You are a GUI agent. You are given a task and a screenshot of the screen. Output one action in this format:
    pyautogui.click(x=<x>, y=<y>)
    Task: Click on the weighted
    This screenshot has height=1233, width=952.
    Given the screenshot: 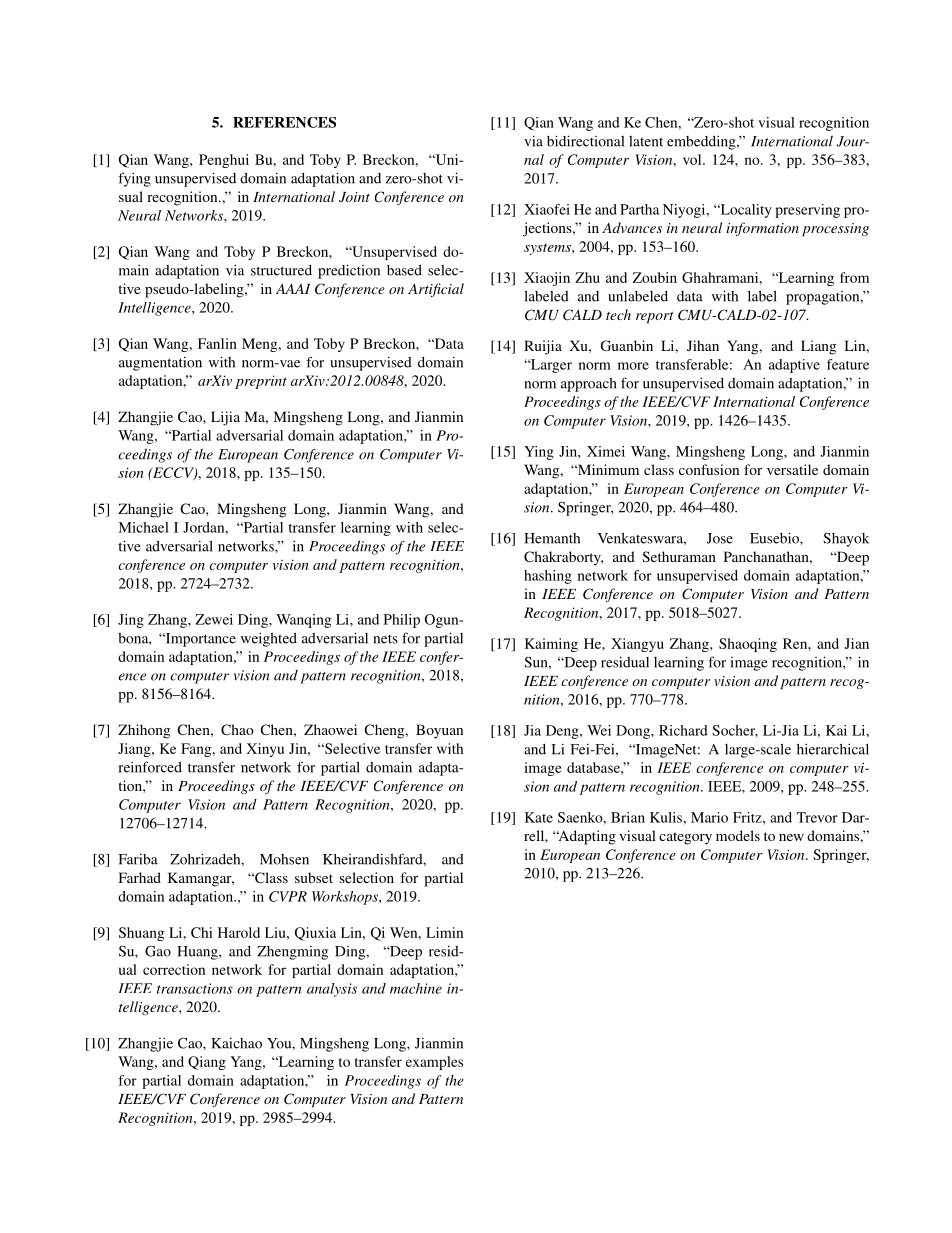 What is the action you would take?
    pyautogui.click(x=269, y=639)
